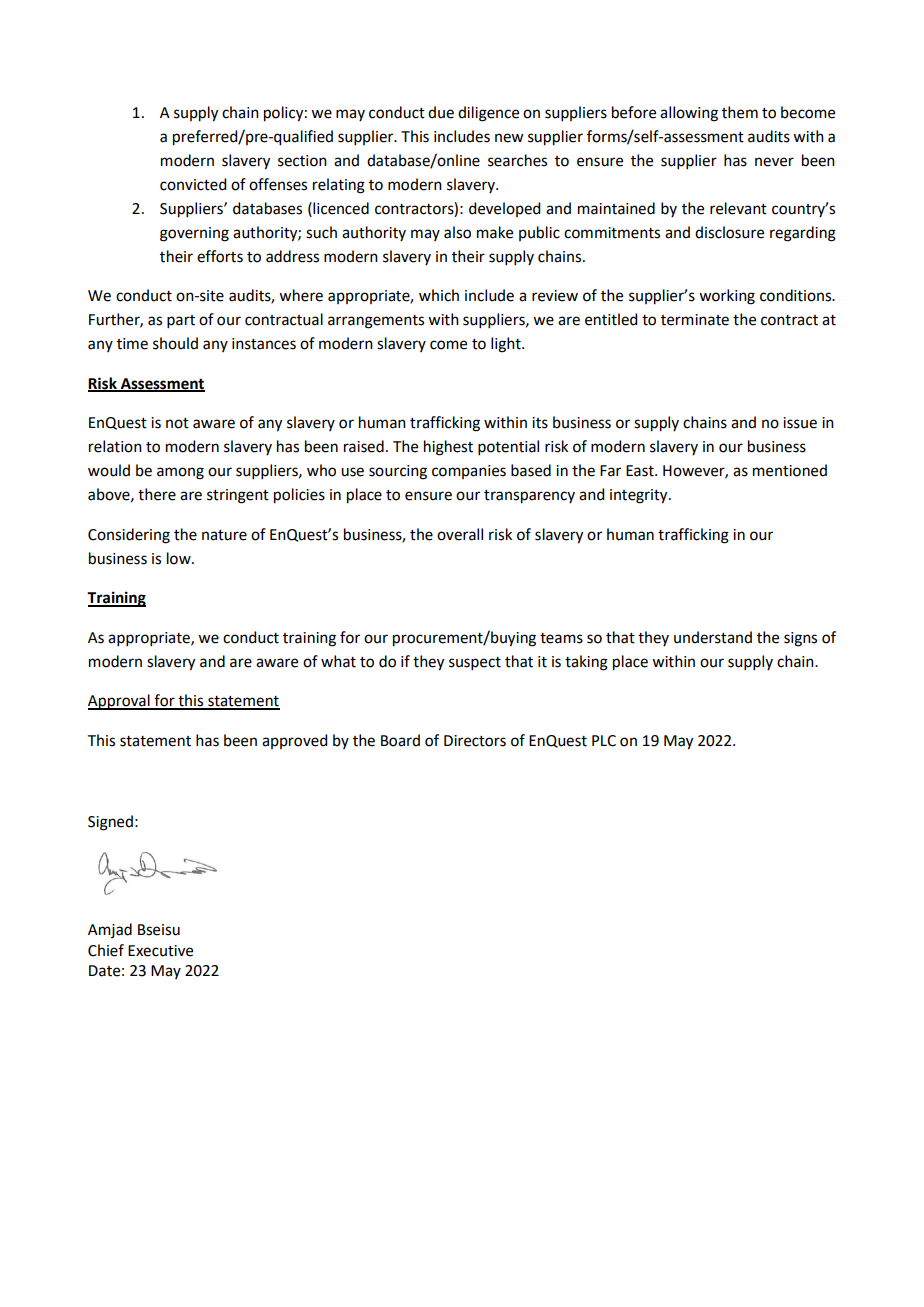  Describe the element at coordinates (441, 112) in the image. I see `due` at that location.
